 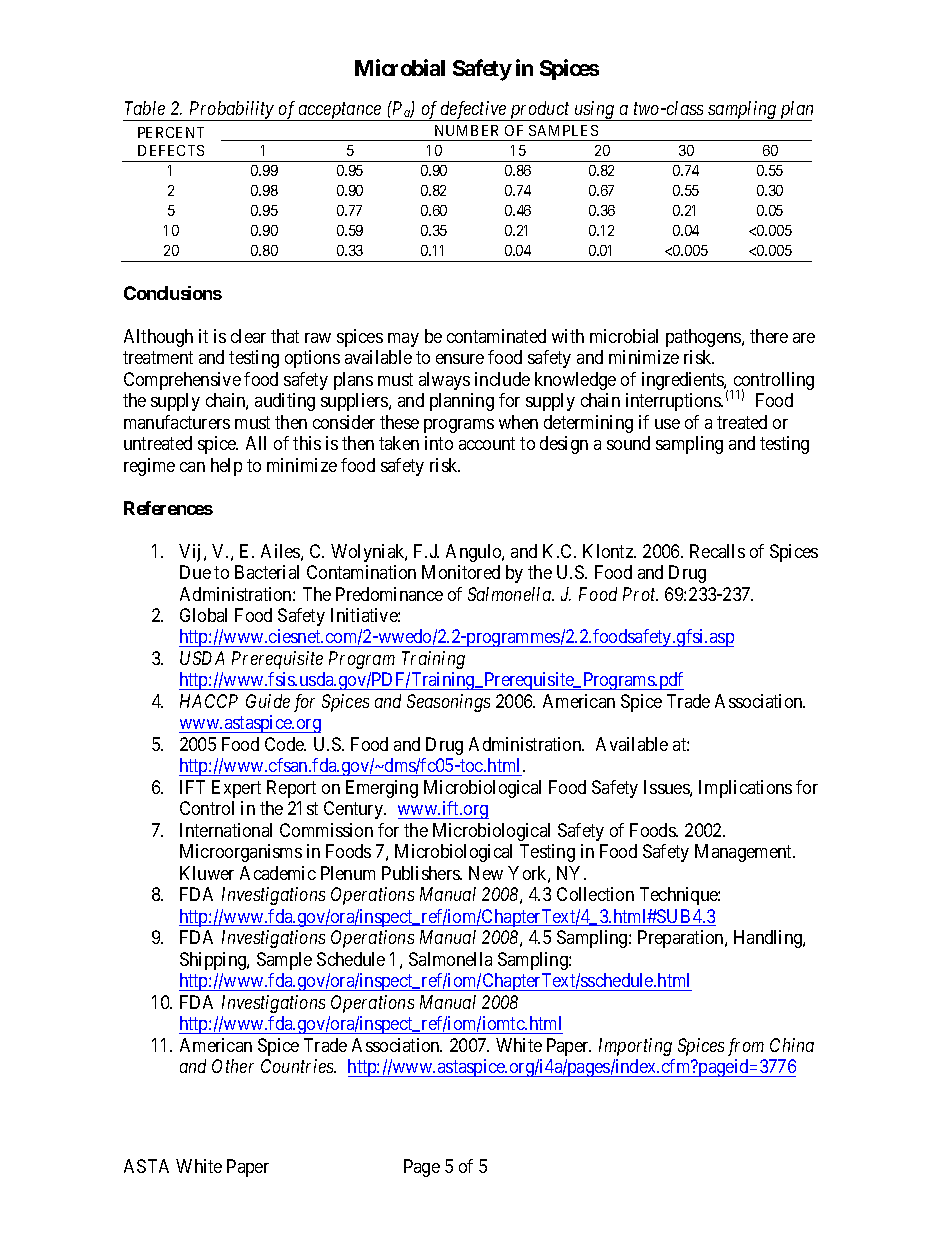 I want to click on Probability, so click(x=231, y=111).
